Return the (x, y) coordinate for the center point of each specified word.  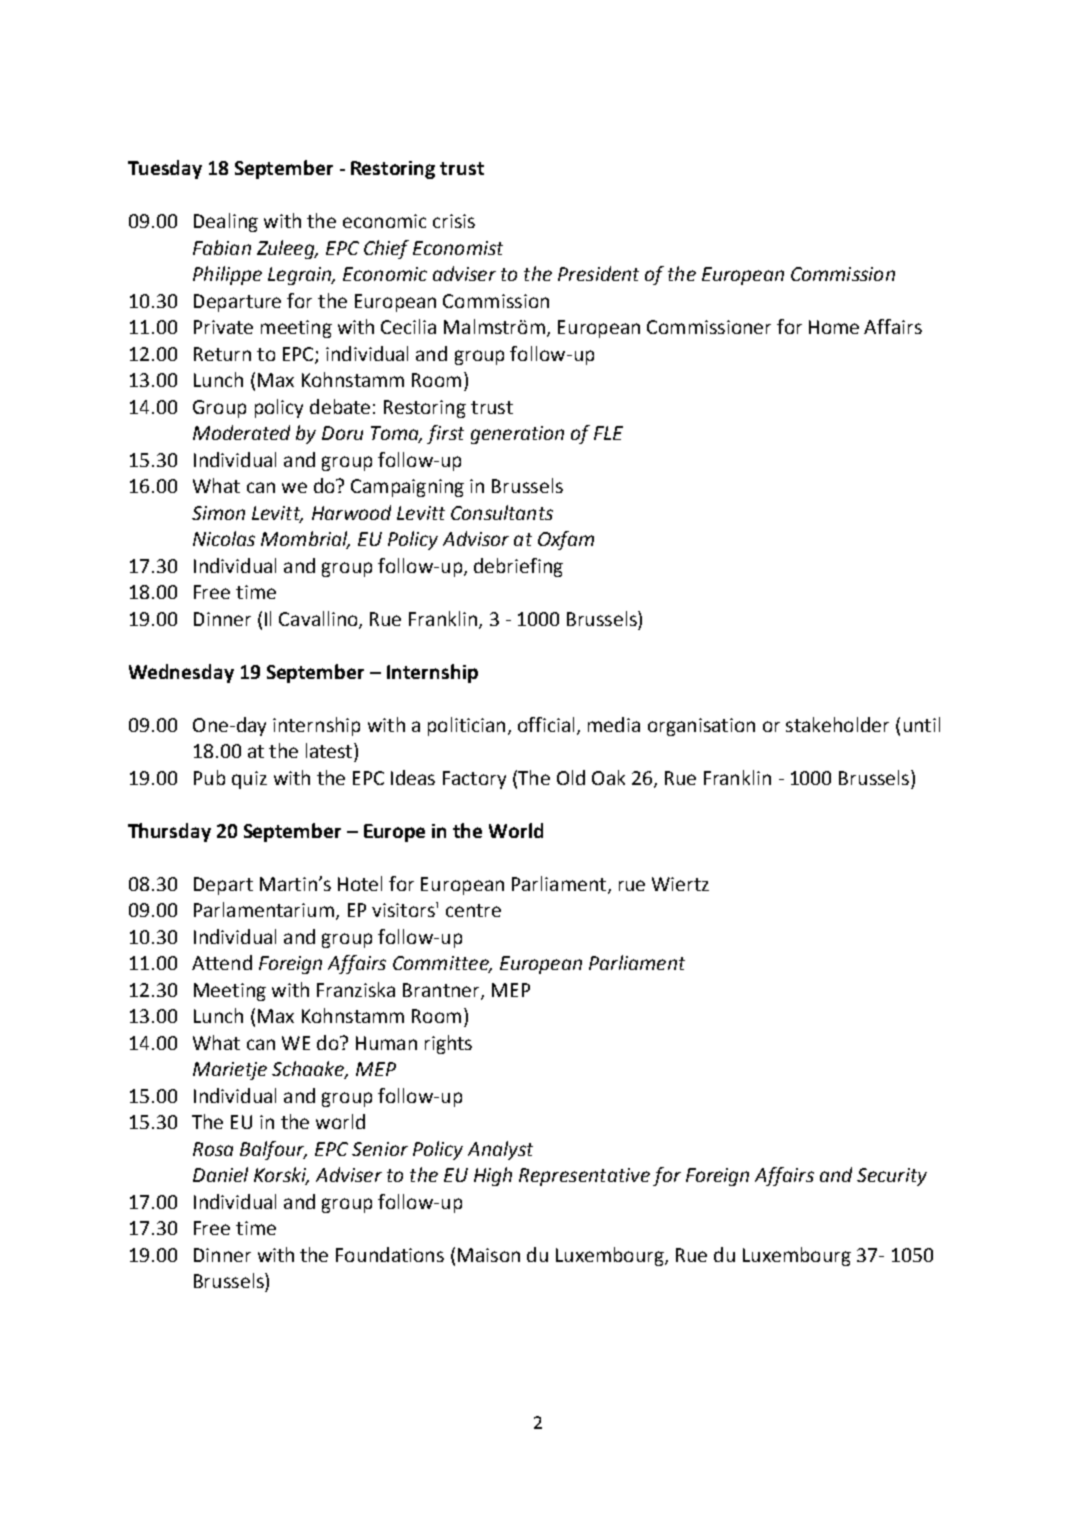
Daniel (220, 1174)
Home (834, 327)
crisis (454, 221)
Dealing (226, 222)
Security (892, 1177)
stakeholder (837, 724)
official (546, 724)
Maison (489, 1255)
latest (330, 750)
